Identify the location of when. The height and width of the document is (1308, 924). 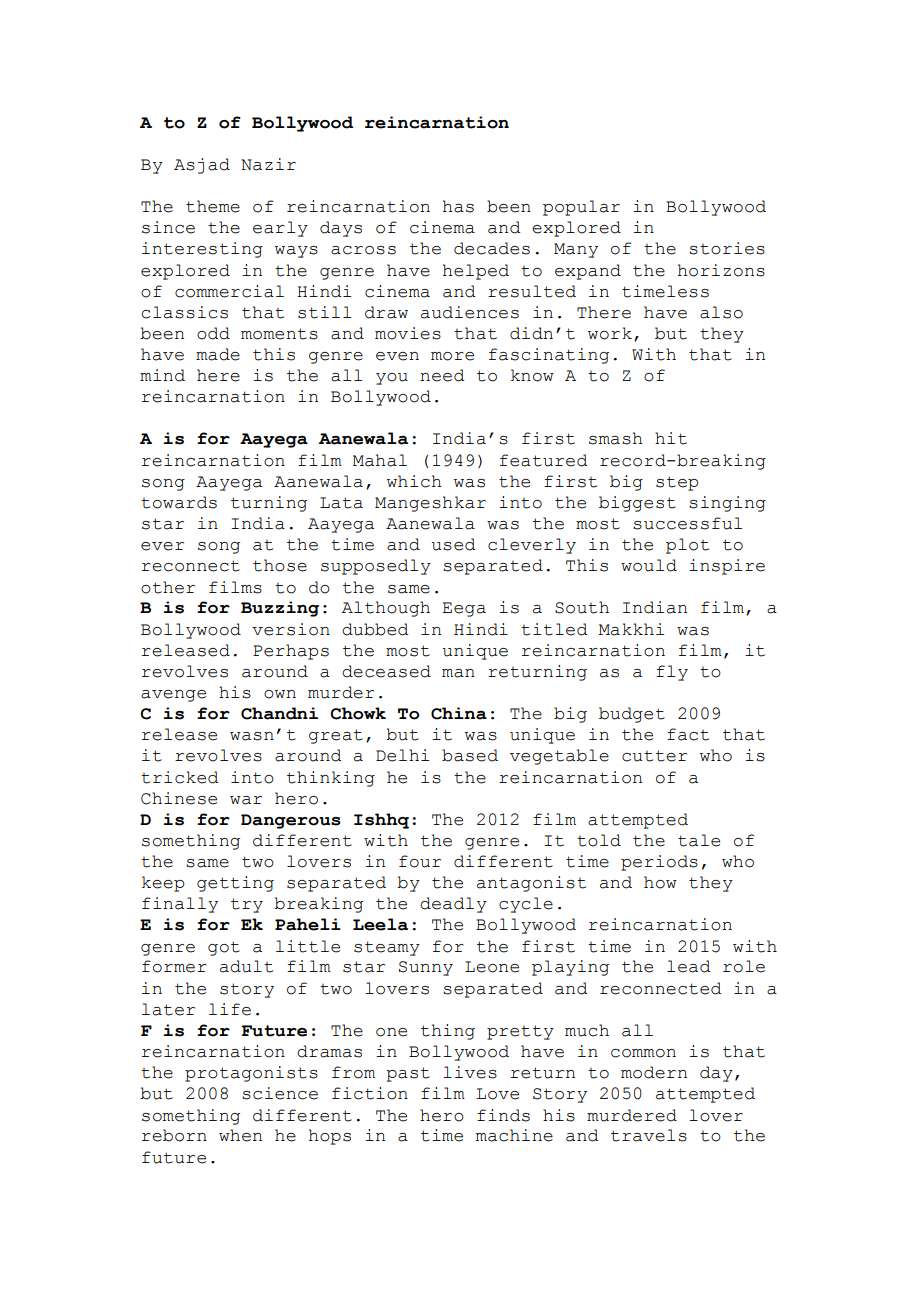
(240, 1135).
